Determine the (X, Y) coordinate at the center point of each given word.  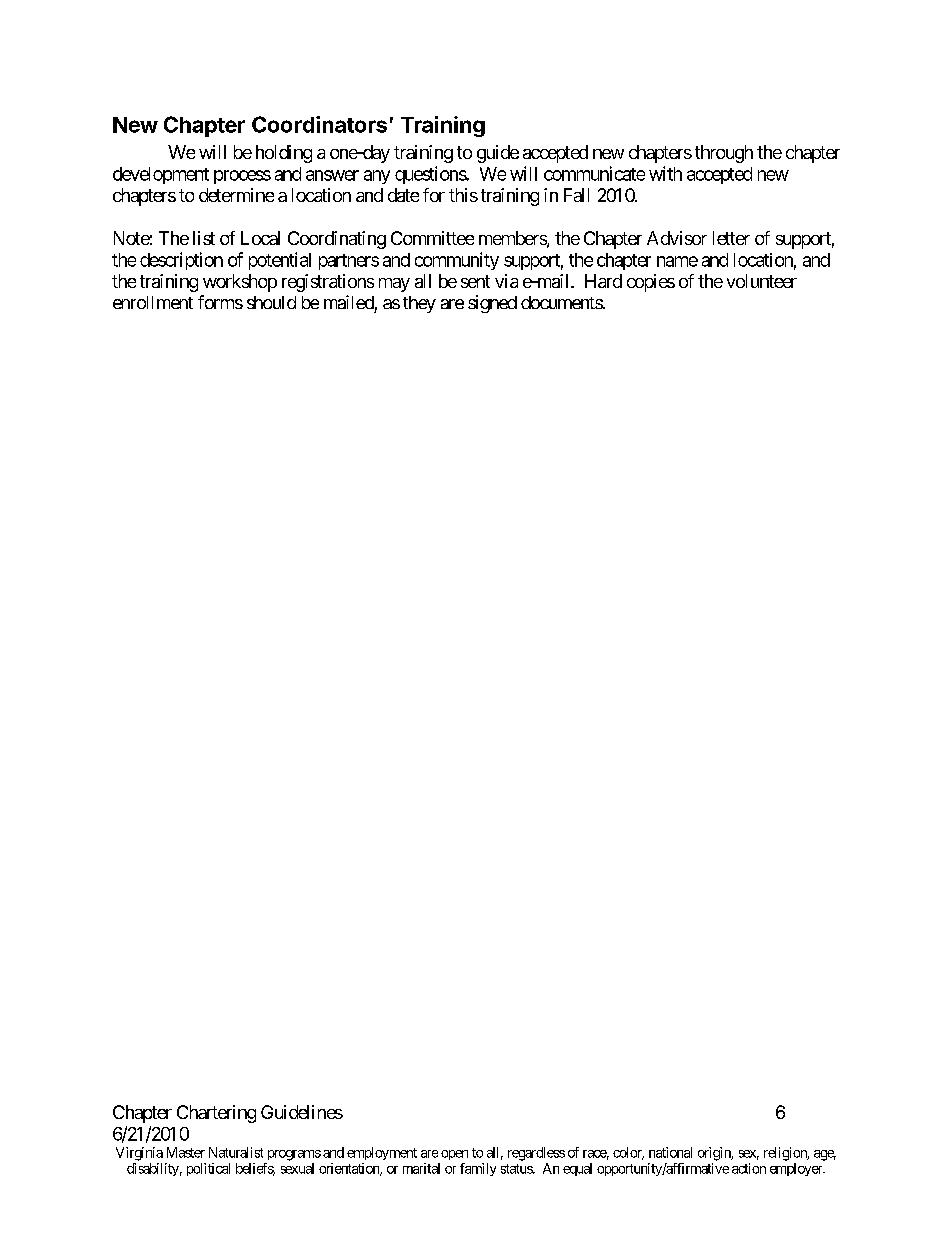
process (242, 177)
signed (492, 304)
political (208, 1169)
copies (651, 283)
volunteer (762, 281)
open (454, 1155)
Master (186, 1152)
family (478, 1169)
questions (431, 175)
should (271, 302)
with (665, 173)
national (670, 1152)
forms (220, 302)
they (419, 304)
